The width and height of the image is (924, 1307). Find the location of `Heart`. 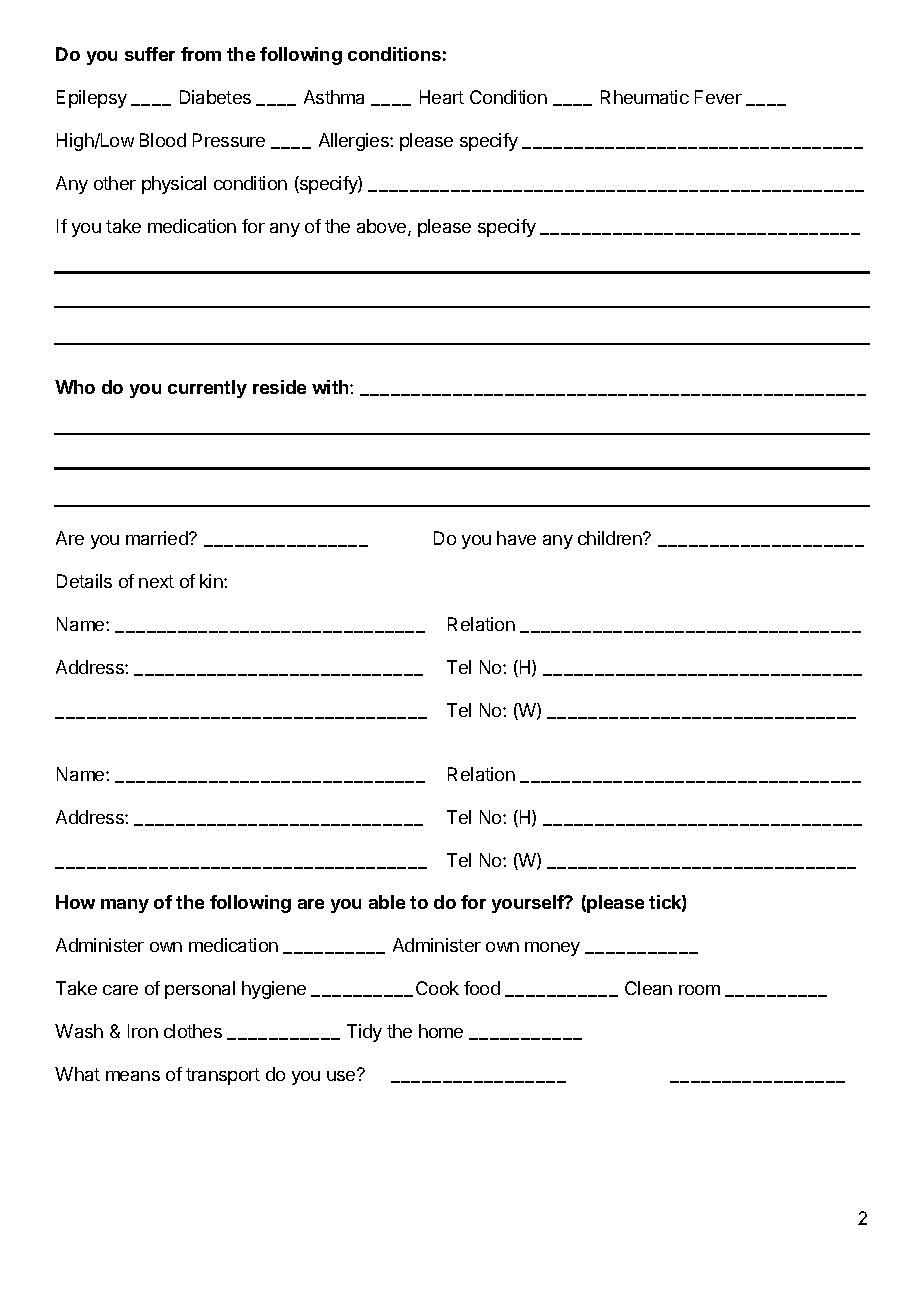

Heart is located at coordinates (442, 97).
